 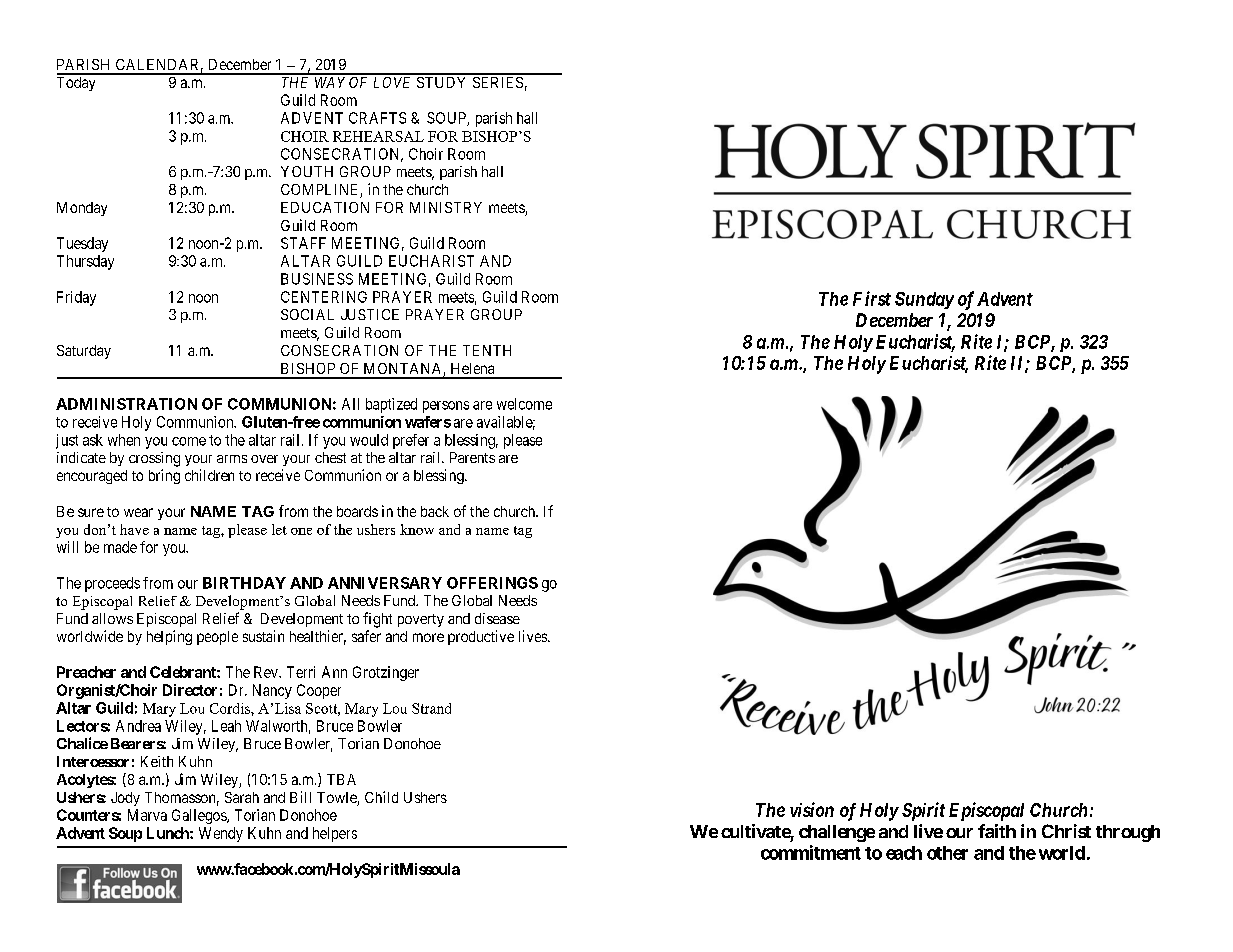 I want to click on faith, so click(x=997, y=831).
